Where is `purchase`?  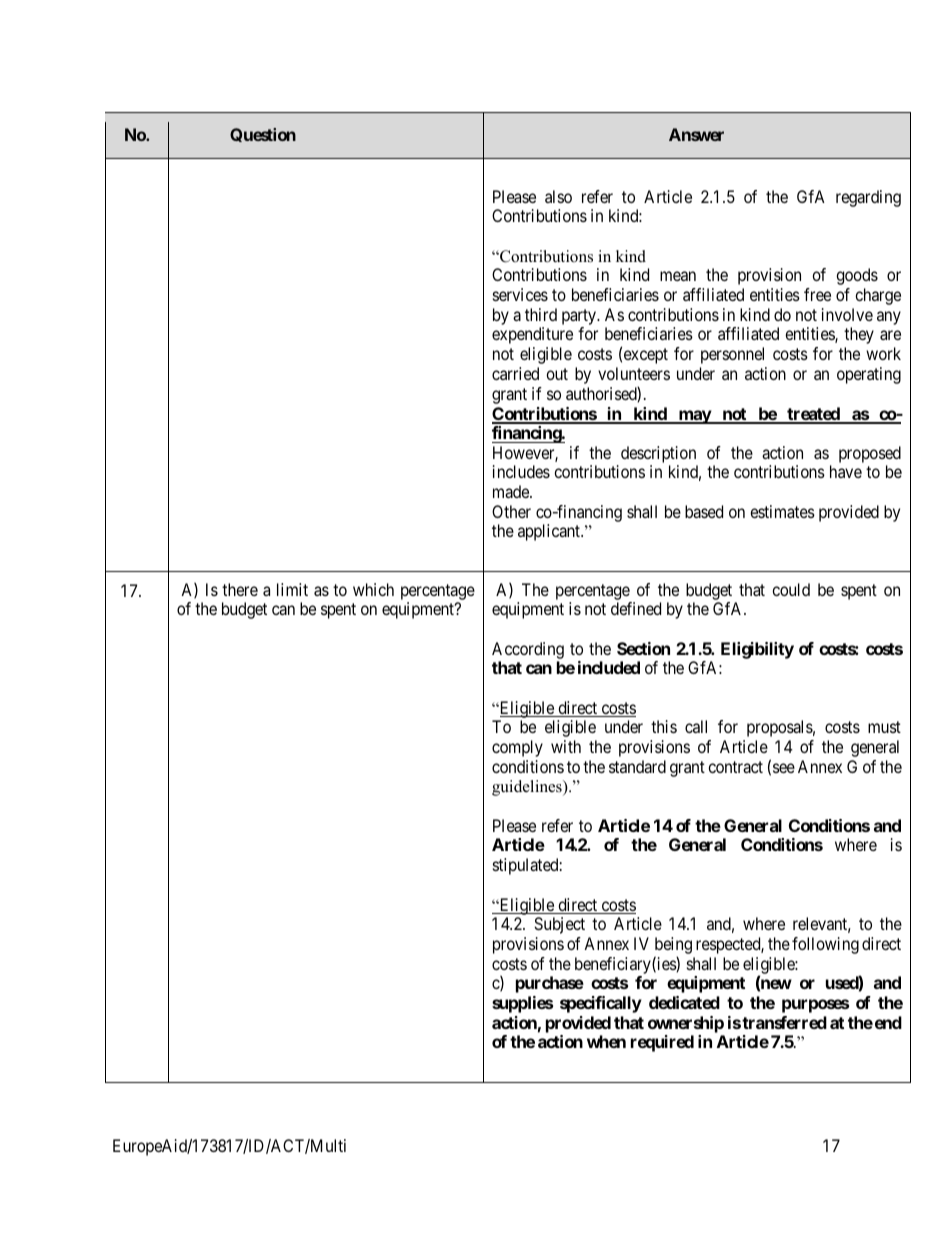
purchase is located at coordinates (550, 984).
